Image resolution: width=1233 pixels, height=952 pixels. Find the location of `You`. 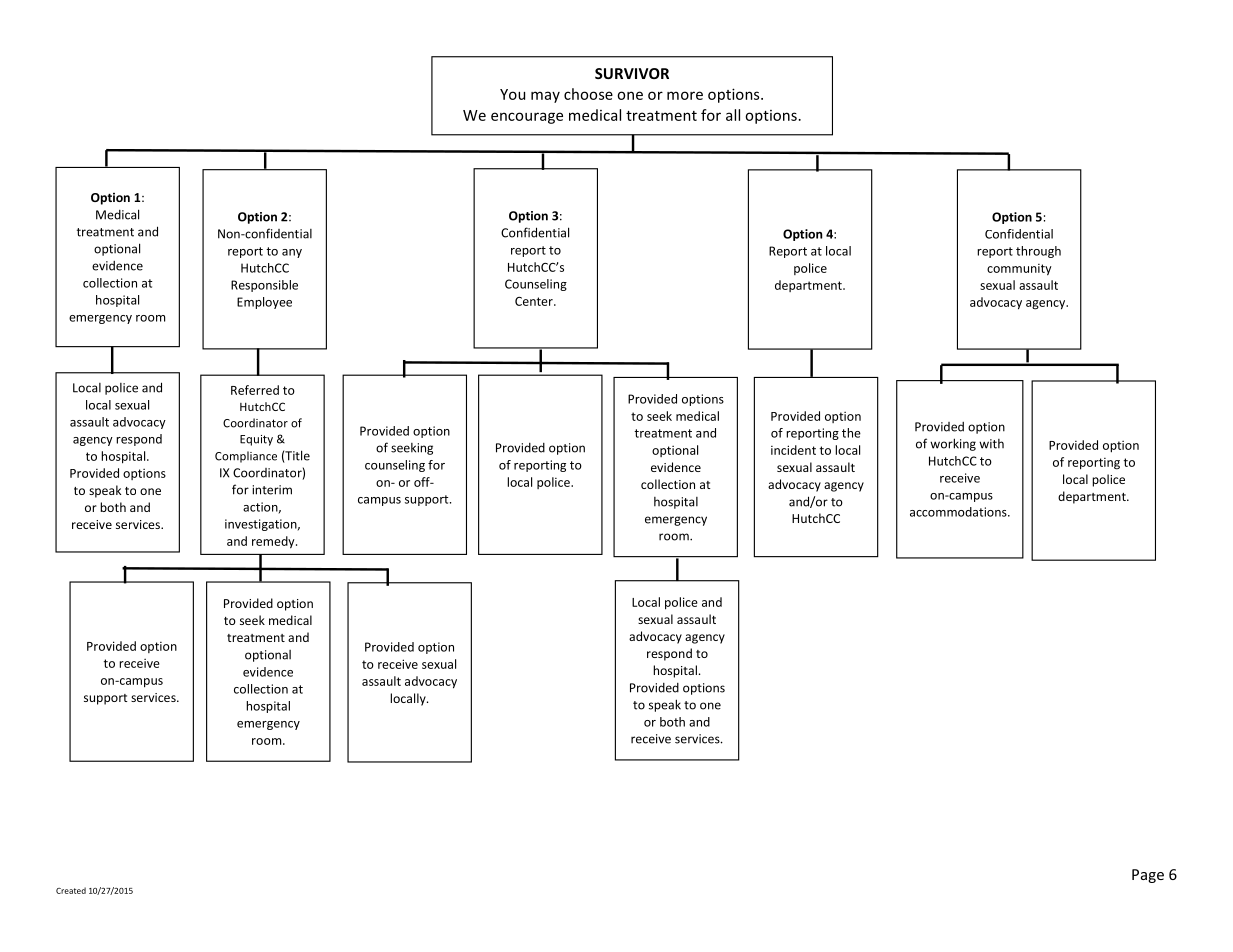

You is located at coordinates (512, 94).
